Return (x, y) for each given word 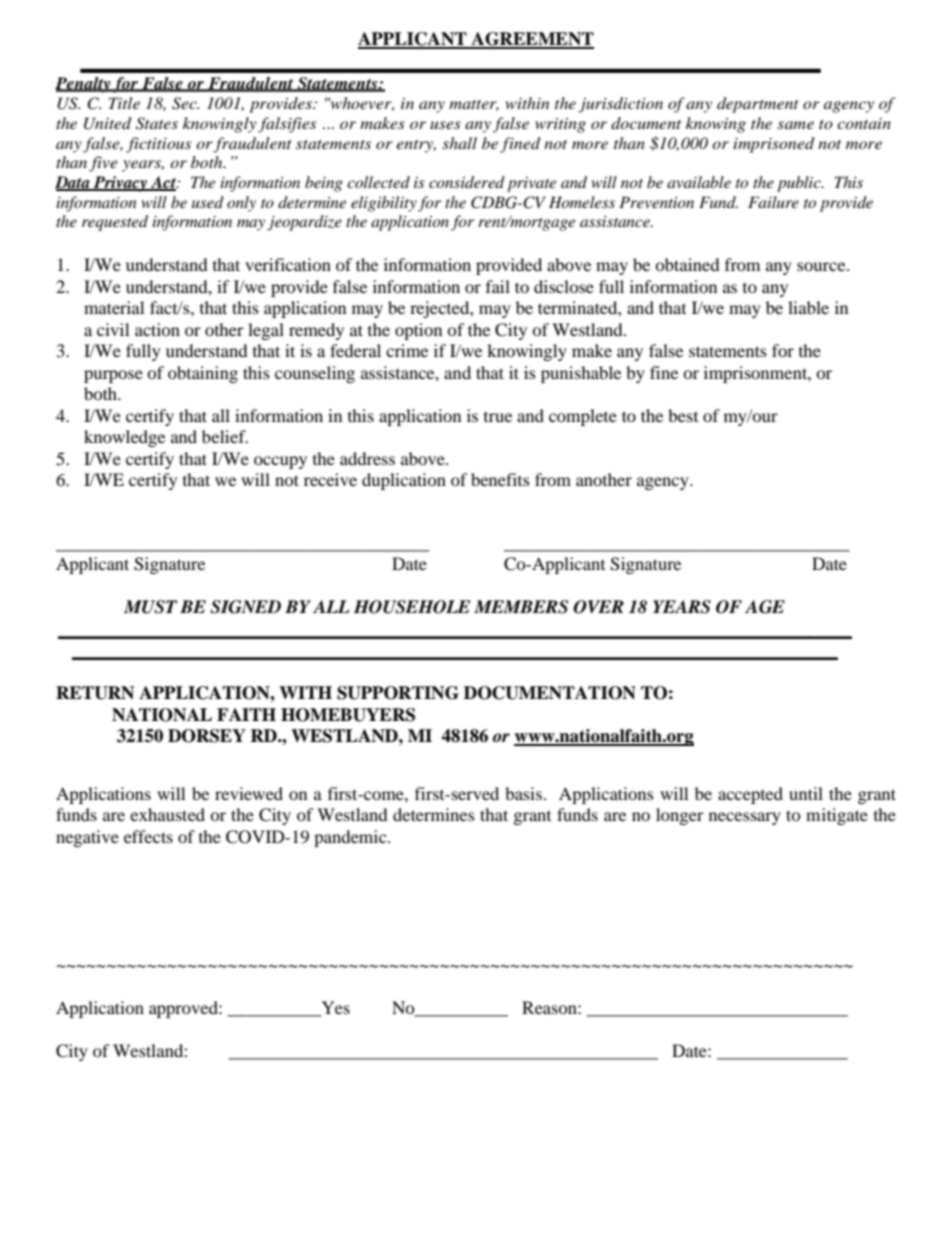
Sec (185, 103)
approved (184, 1009)
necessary (745, 818)
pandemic (351, 838)
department (758, 105)
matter (474, 105)
